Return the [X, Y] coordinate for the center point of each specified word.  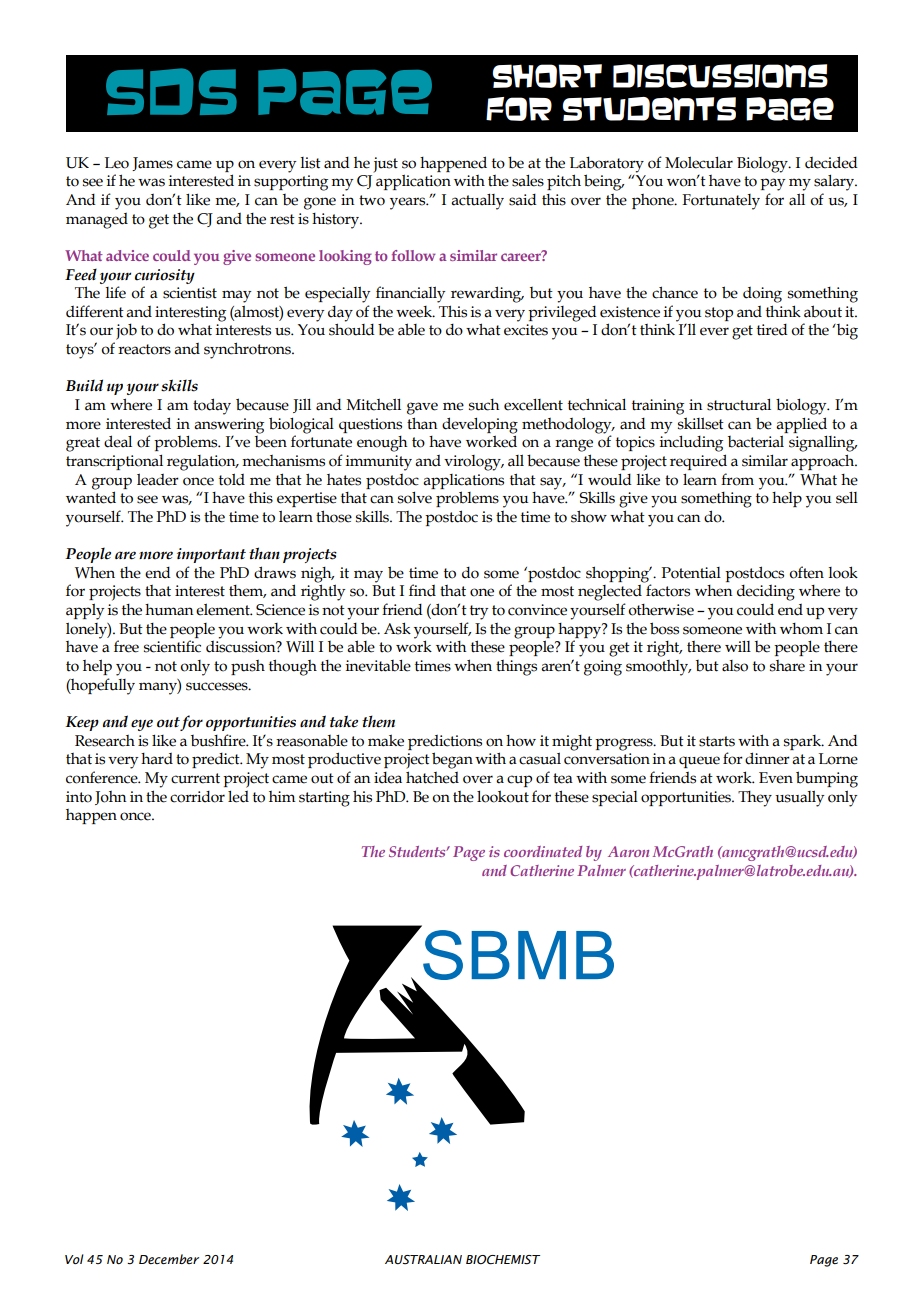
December [169, 1259]
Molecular [699, 162]
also [735, 666]
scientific [172, 646]
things [516, 668]
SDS [171, 91]
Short [547, 76]
